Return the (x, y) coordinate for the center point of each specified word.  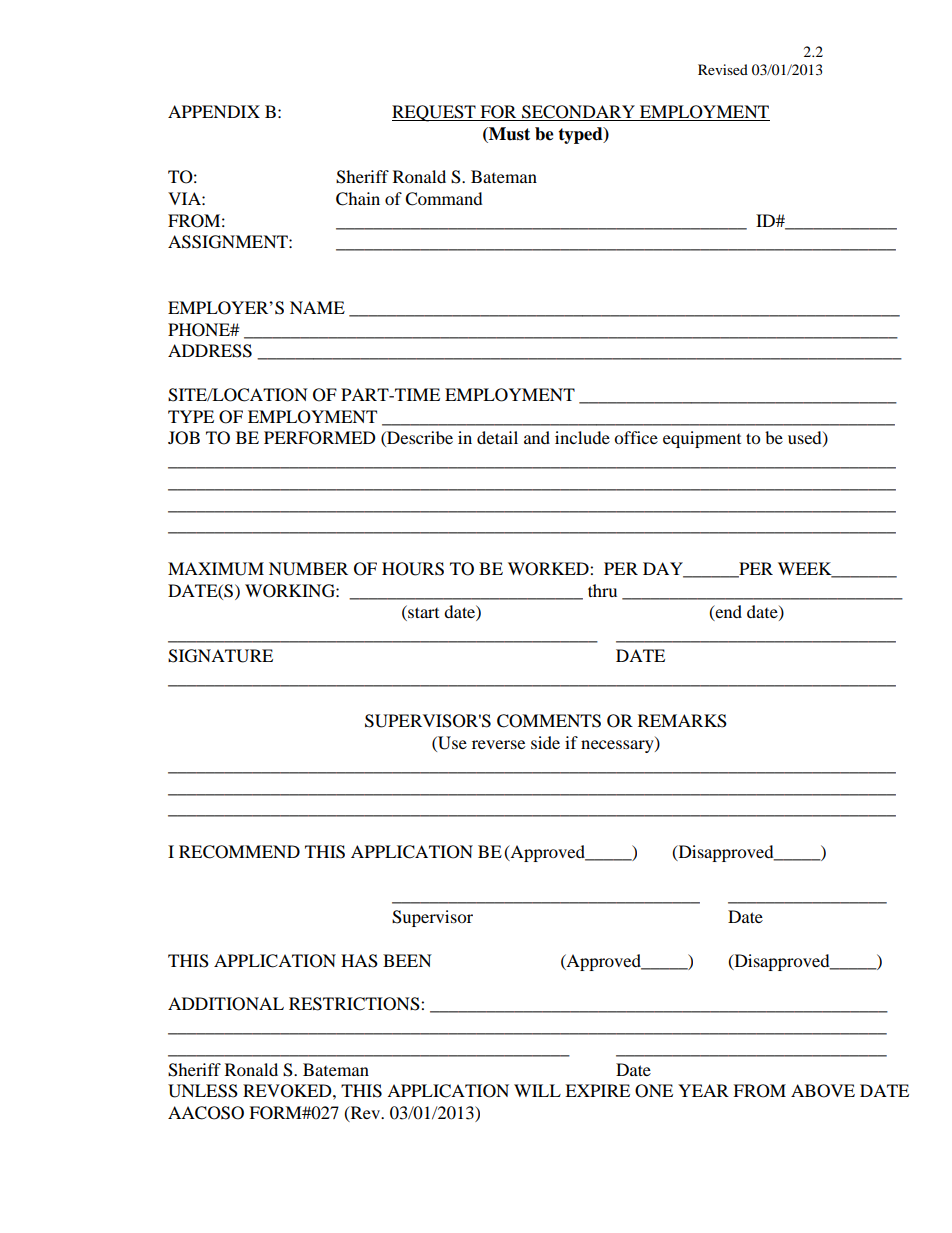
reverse (498, 744)
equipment (702, 439)
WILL (537, 1090)
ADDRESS (210, 351)
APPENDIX (214, 111)
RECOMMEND (239, 852)
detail (497, 437)
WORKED (549, 569)
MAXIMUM (216, 569)
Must (508, 135)
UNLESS (203, 1091)
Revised (723, 69)
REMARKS (682, 721)
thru (602, 590)
